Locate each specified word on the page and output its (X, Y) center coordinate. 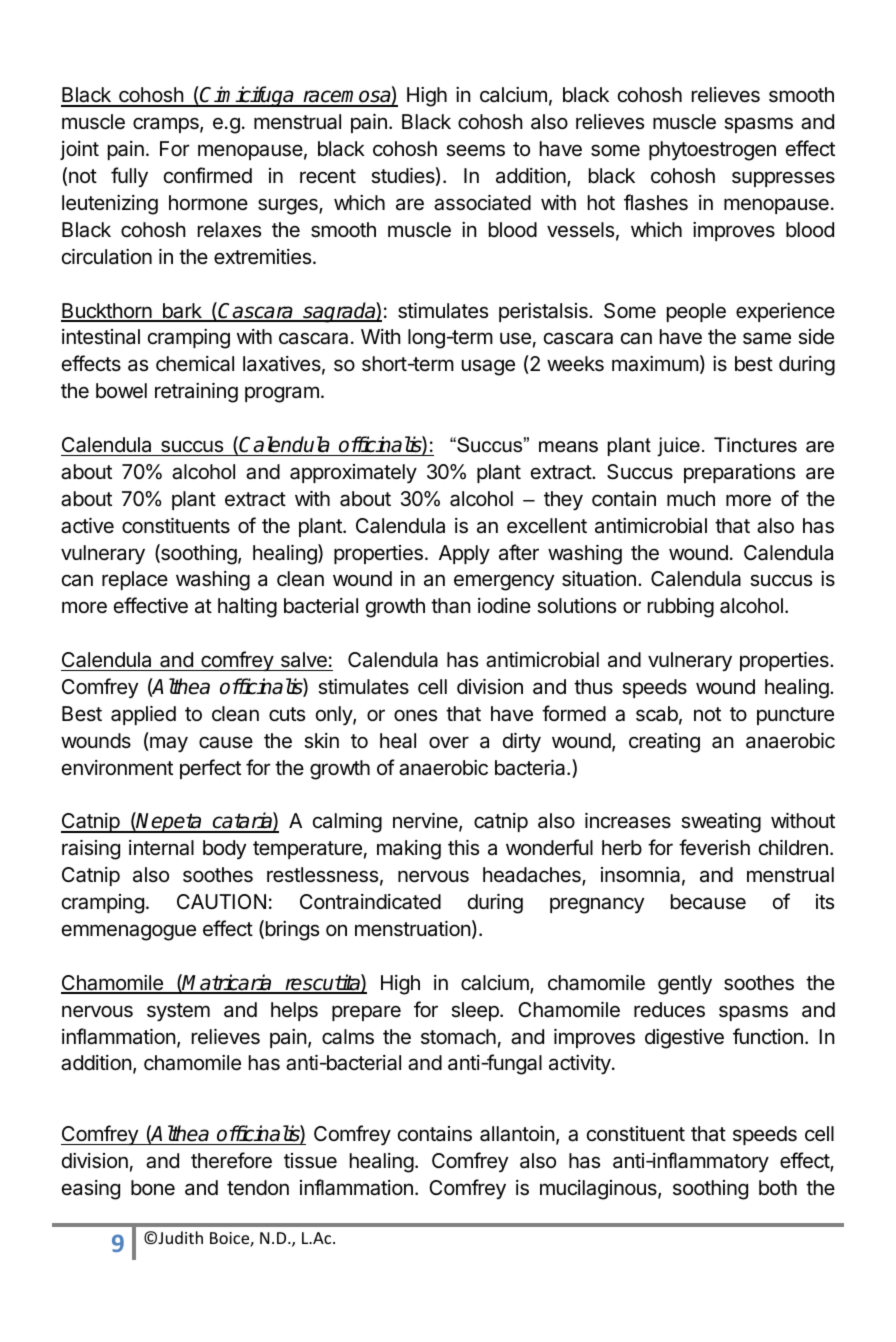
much (691, 499)
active (87, 526)
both (778, 1187)
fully (129, 177)
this (463, 848)
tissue (310, 1161)
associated (482, 203)
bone (153, 1187)
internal (161, 848)
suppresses (783, 179)
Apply (464, 554)
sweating (721, 823)
